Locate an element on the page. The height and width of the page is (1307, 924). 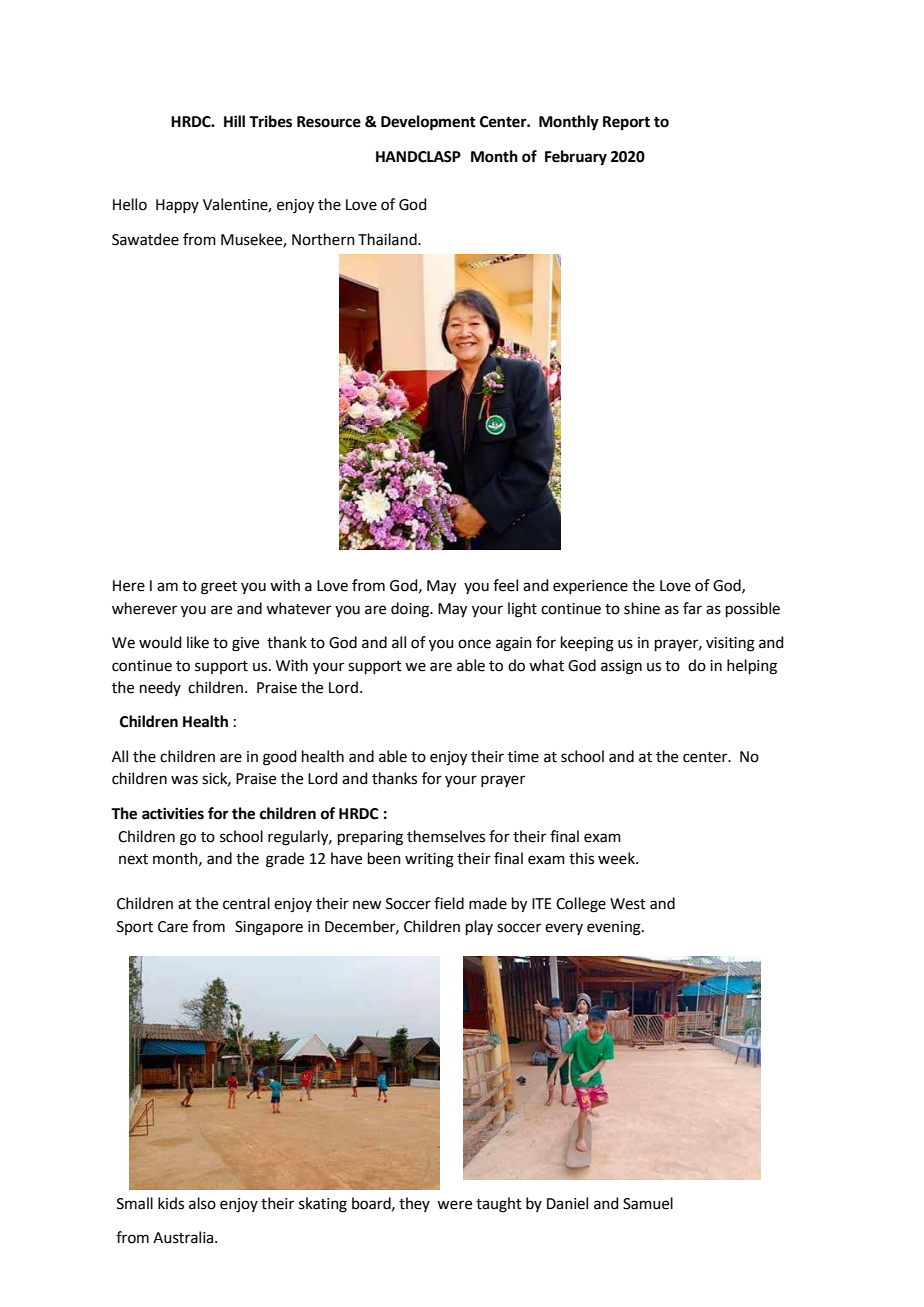
Development is located at coordinates (428, 123).
